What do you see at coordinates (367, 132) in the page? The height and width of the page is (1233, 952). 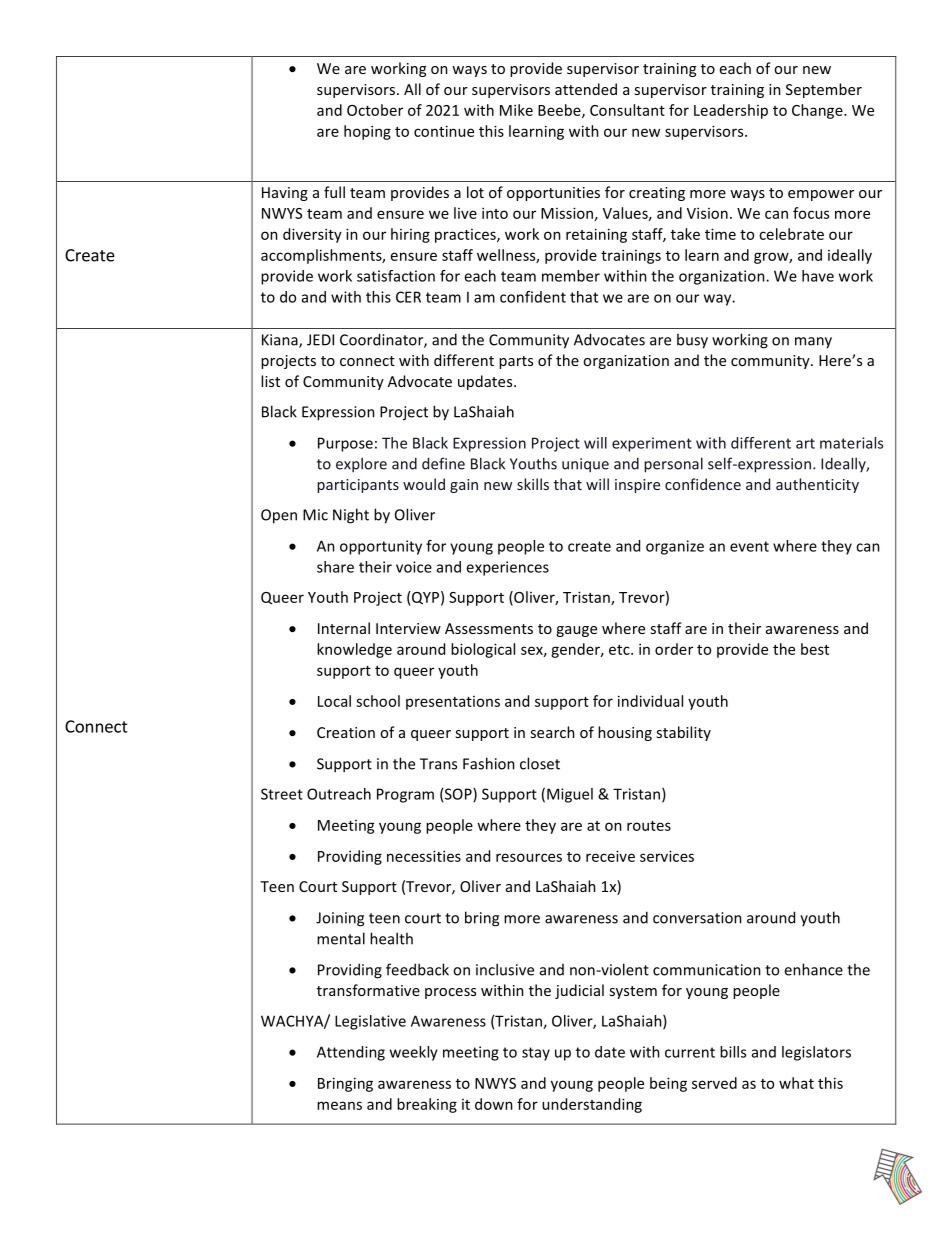 I see `hoping` at bounding box center [367, 132].
